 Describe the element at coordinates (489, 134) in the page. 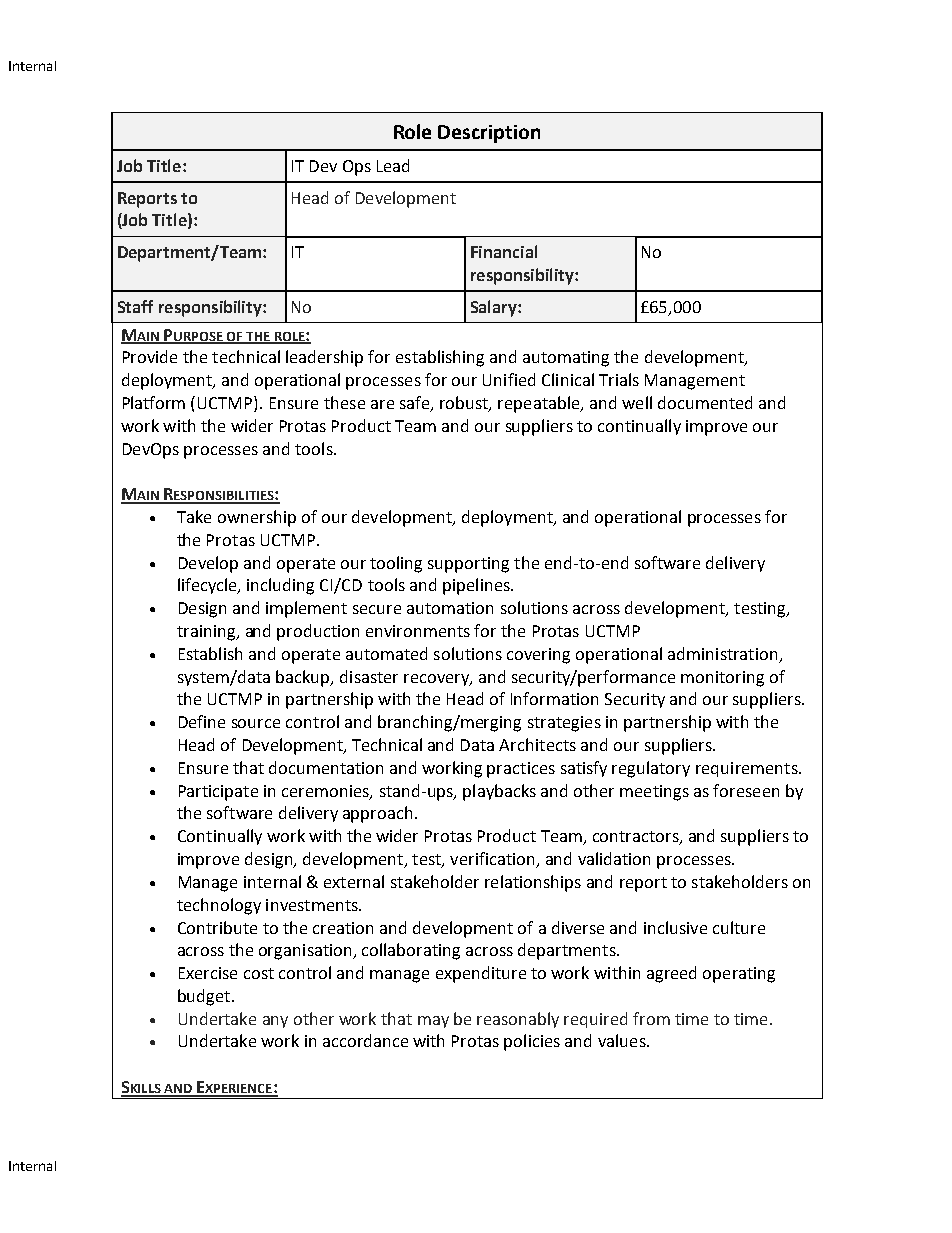

I see `Description` at that location.
